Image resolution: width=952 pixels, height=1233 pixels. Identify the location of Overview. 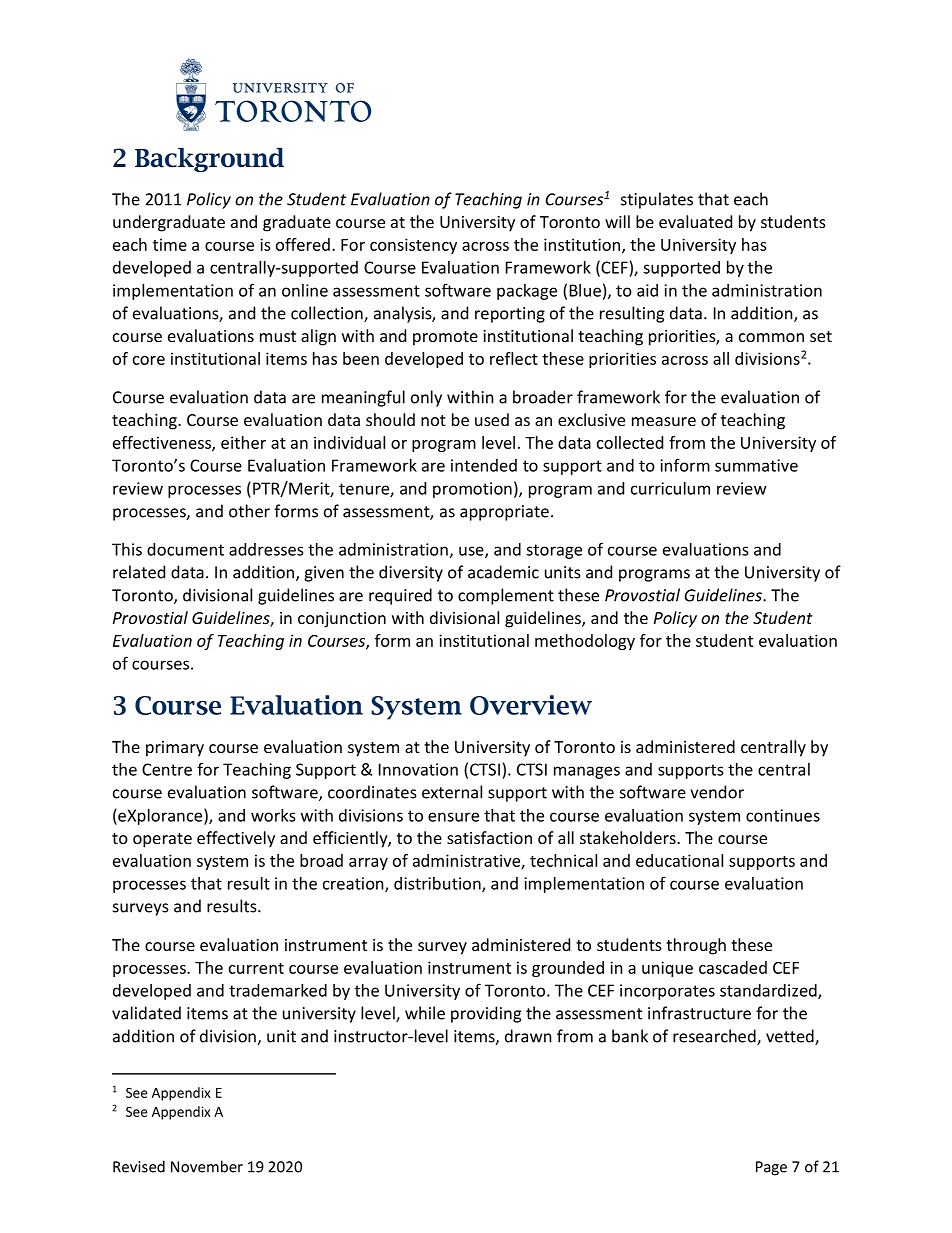
(531, 705).
